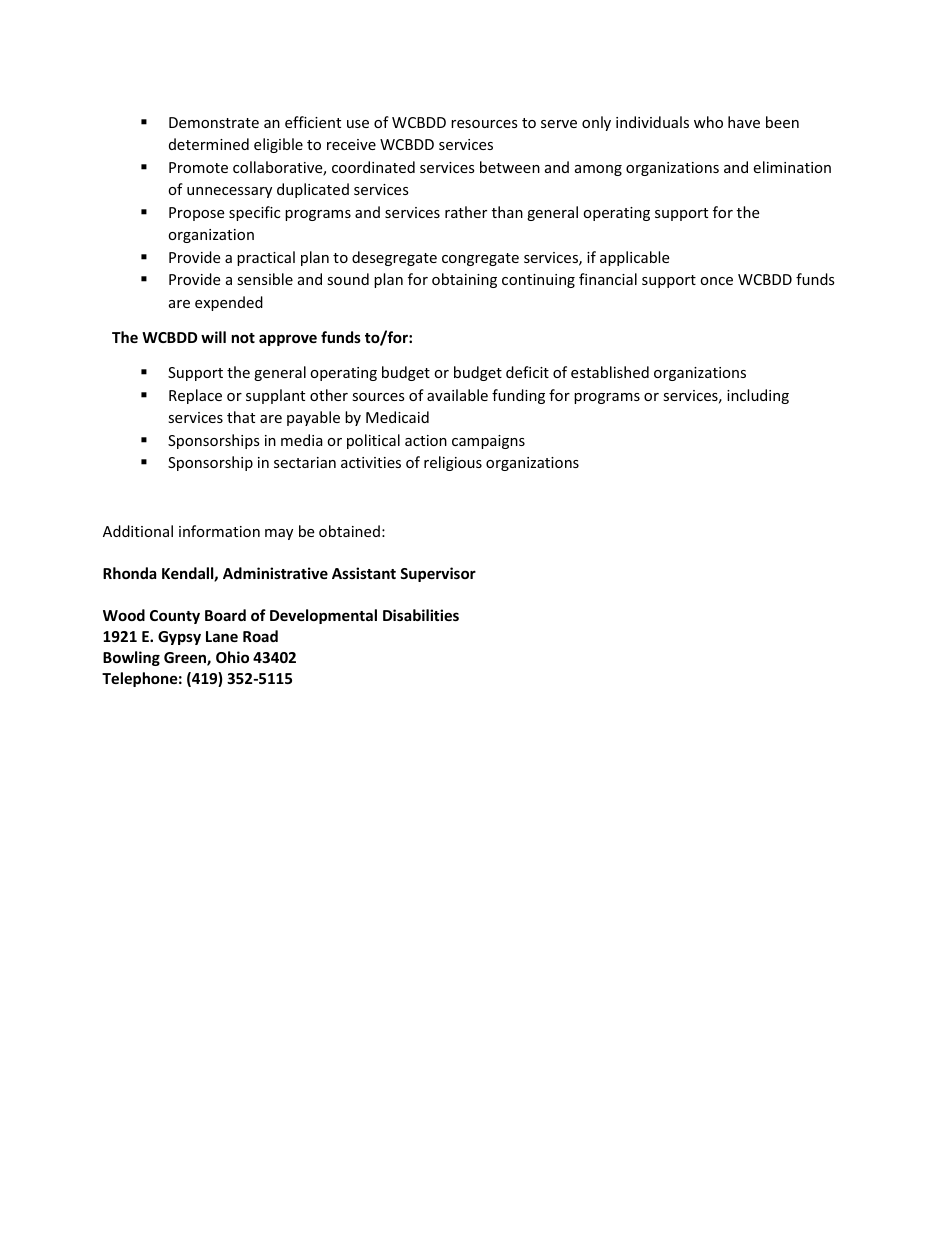 The width and height of the screenshot is (952, 1233). What do you see at coordinates (209, 144) in the screenshot?
I see `determined` at bounding box center [209, 144].
